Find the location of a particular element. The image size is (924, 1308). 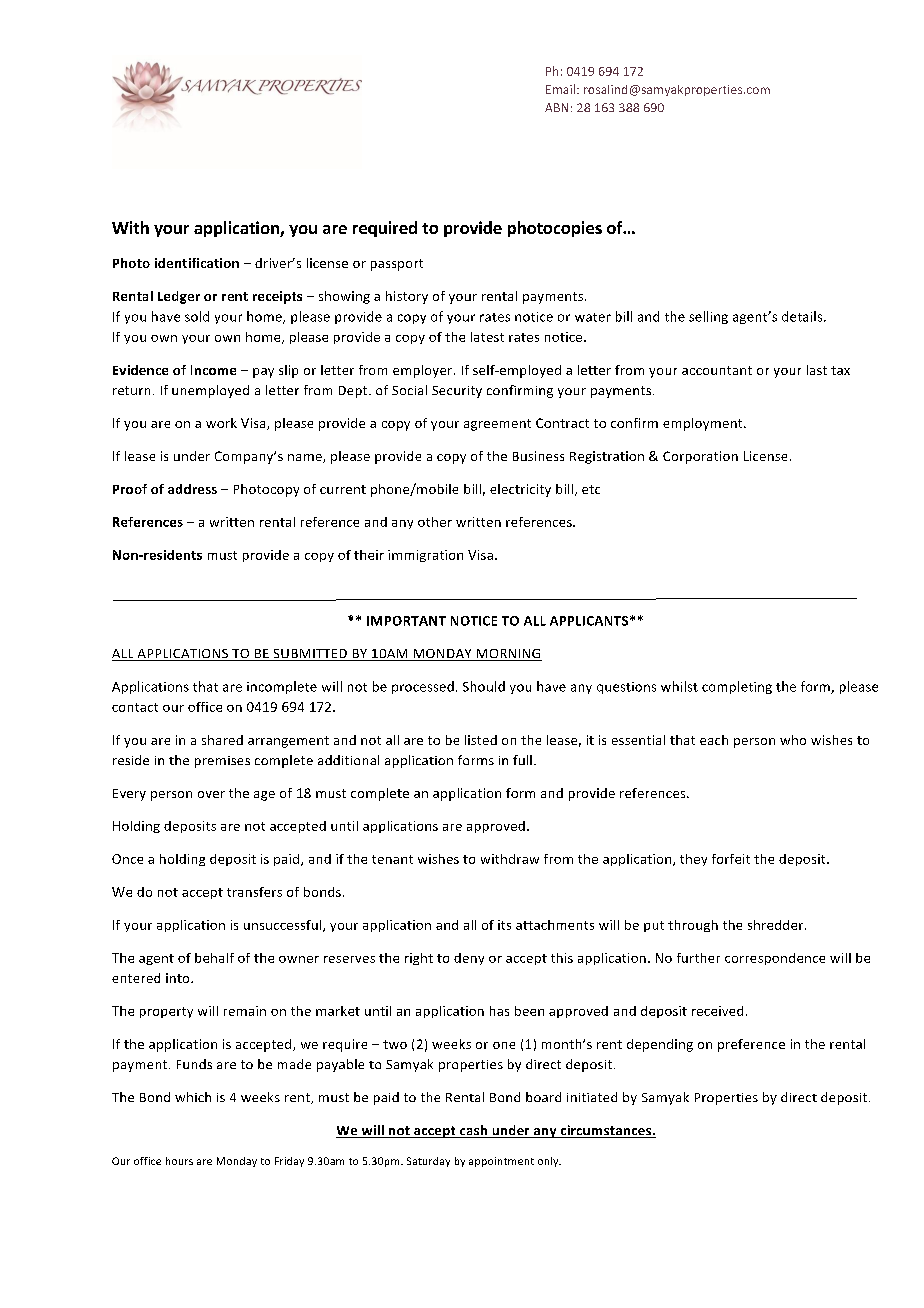

depending is located at coordinates (660, 1045).
